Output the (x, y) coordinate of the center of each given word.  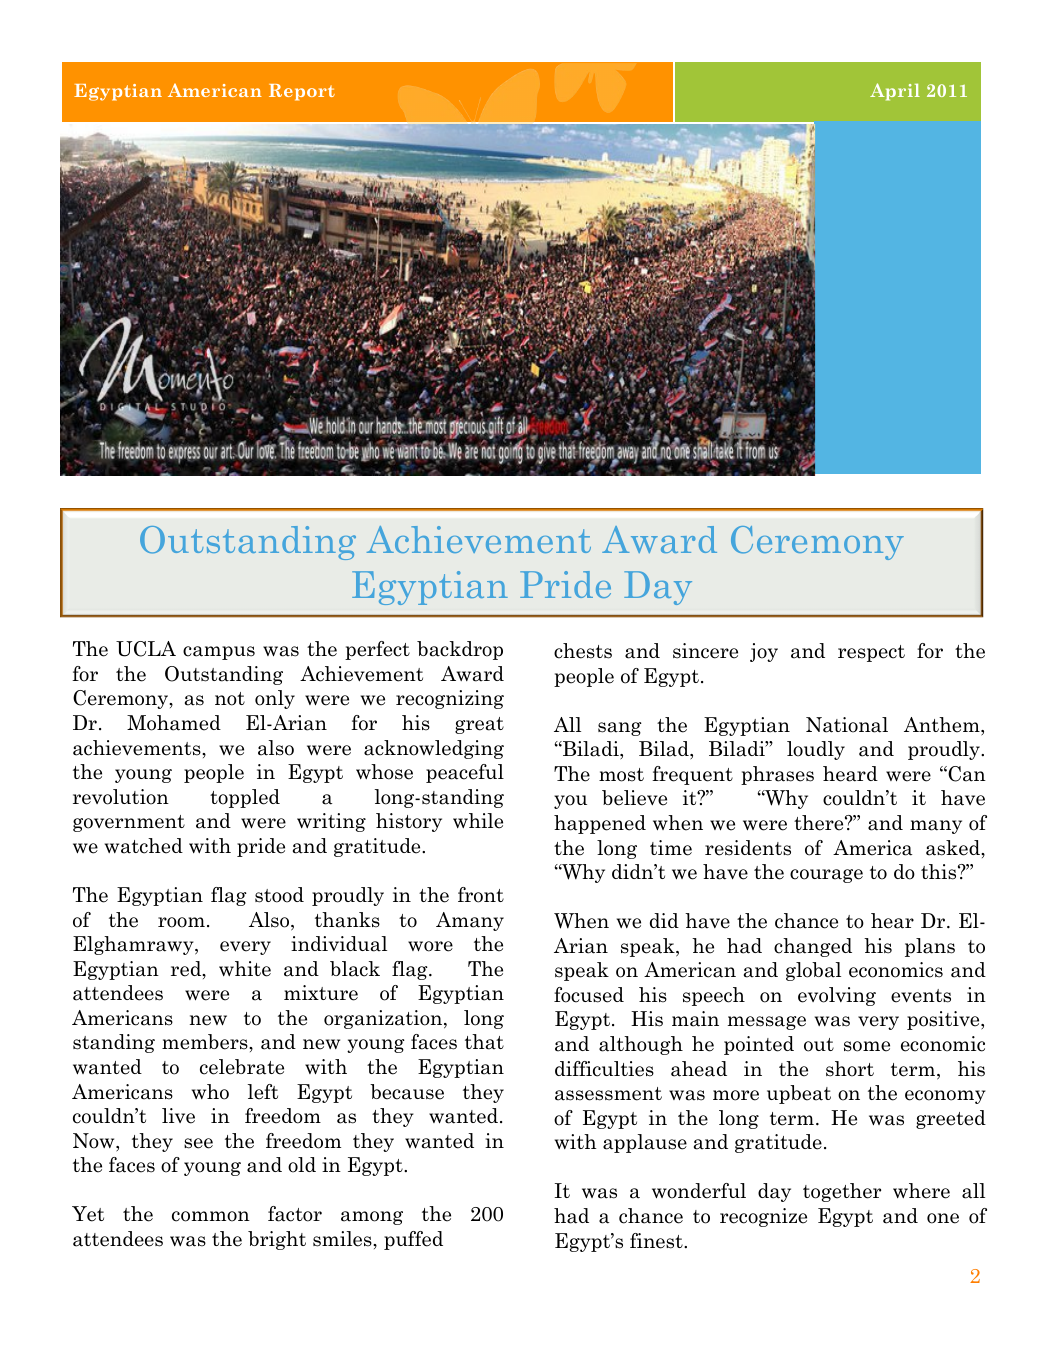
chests (583, 651)
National (847, 725)
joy (764, 652)
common (211, 1216)
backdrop (460, 650)
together (842, 1192)
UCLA (146, 649)
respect (871, 653)
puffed (413, 1240)
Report (302, 92)
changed (813, 947)
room (181, 922)
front (481, 895)
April (895, 92)
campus (219, 653)
